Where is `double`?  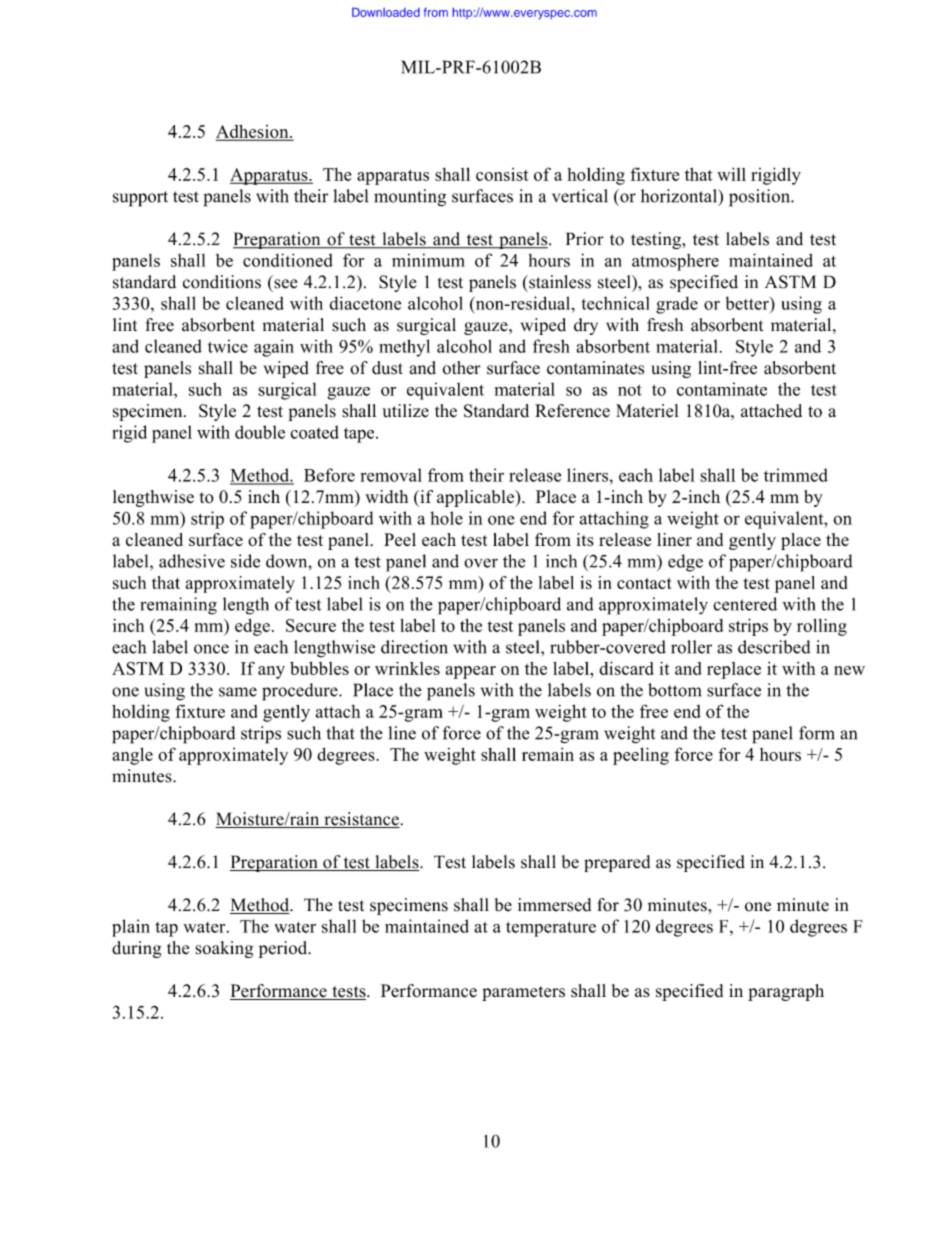
double is located at coordinates (260, 432).
